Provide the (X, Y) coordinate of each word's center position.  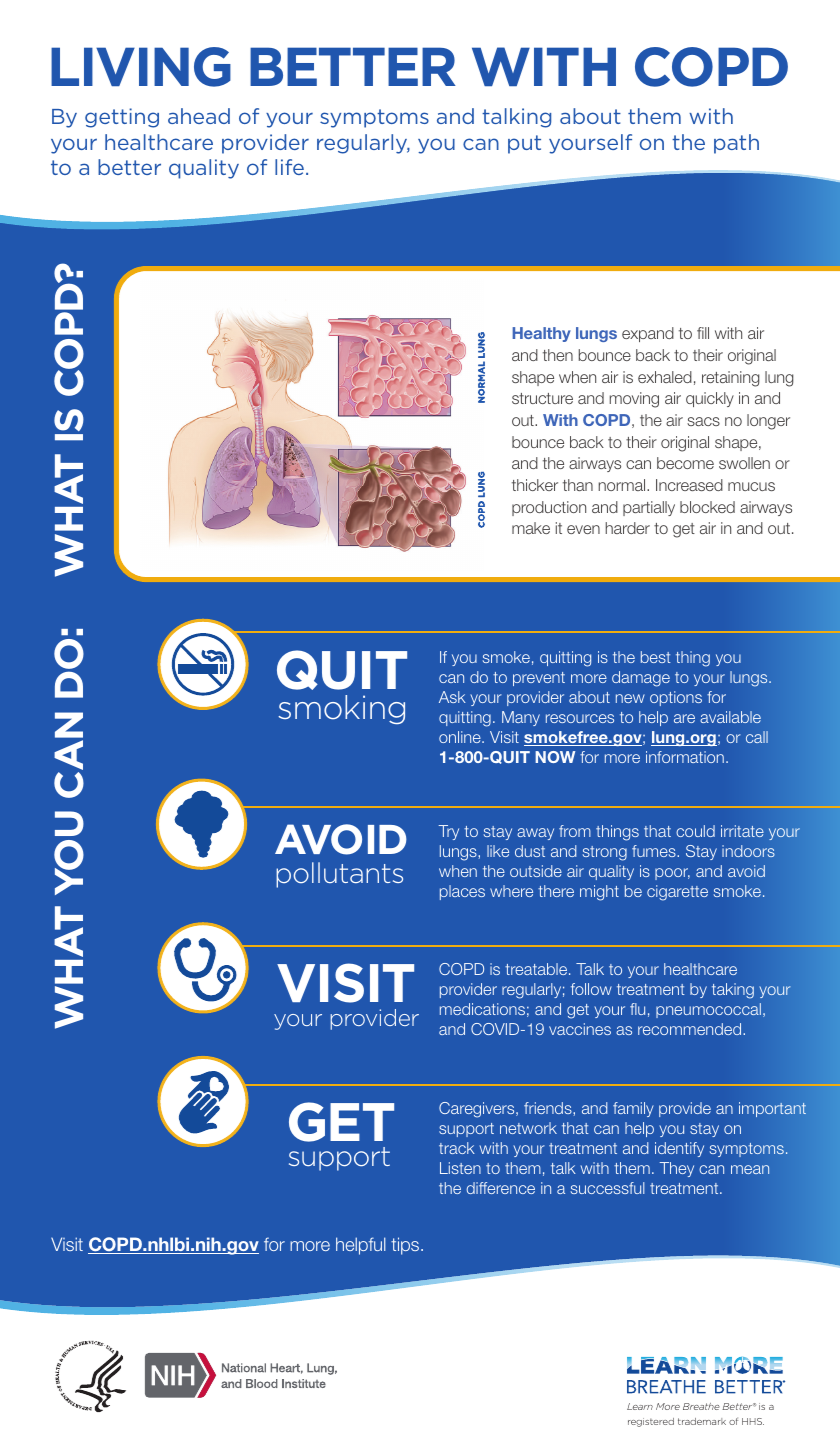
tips (406, 1246)
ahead (199, 116)
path (736, 144)
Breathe (701, 1406)
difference (500, 1188)
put (524, 144)
